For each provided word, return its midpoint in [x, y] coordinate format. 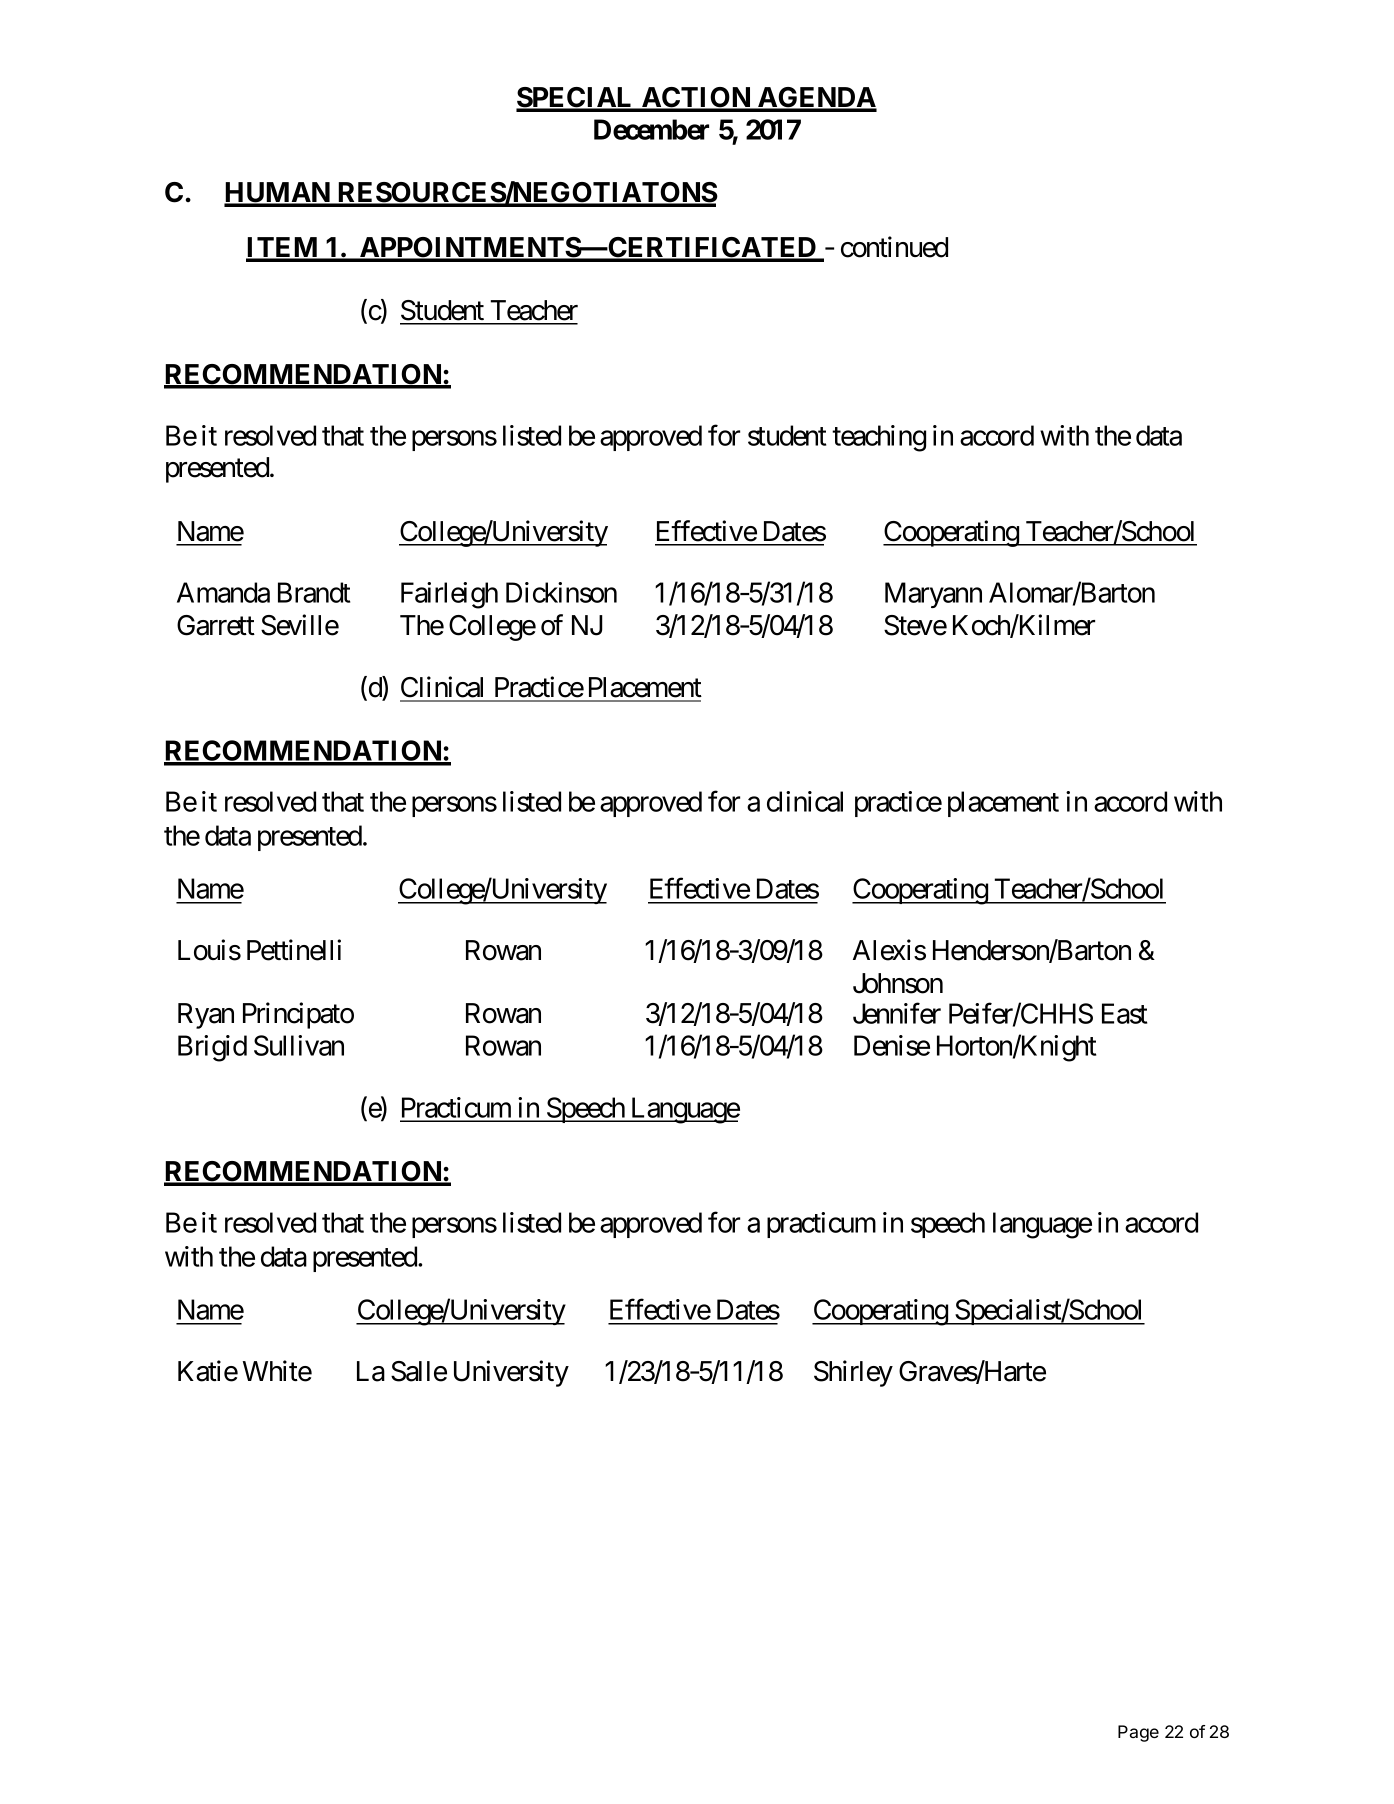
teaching [879, 438]
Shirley [853, 1373]
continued [894, 247]
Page [1138, 1733]
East [1124, 1013]
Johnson [898, 983]
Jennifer [897, 1013]
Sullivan [299, 1045]
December [651, 129]
